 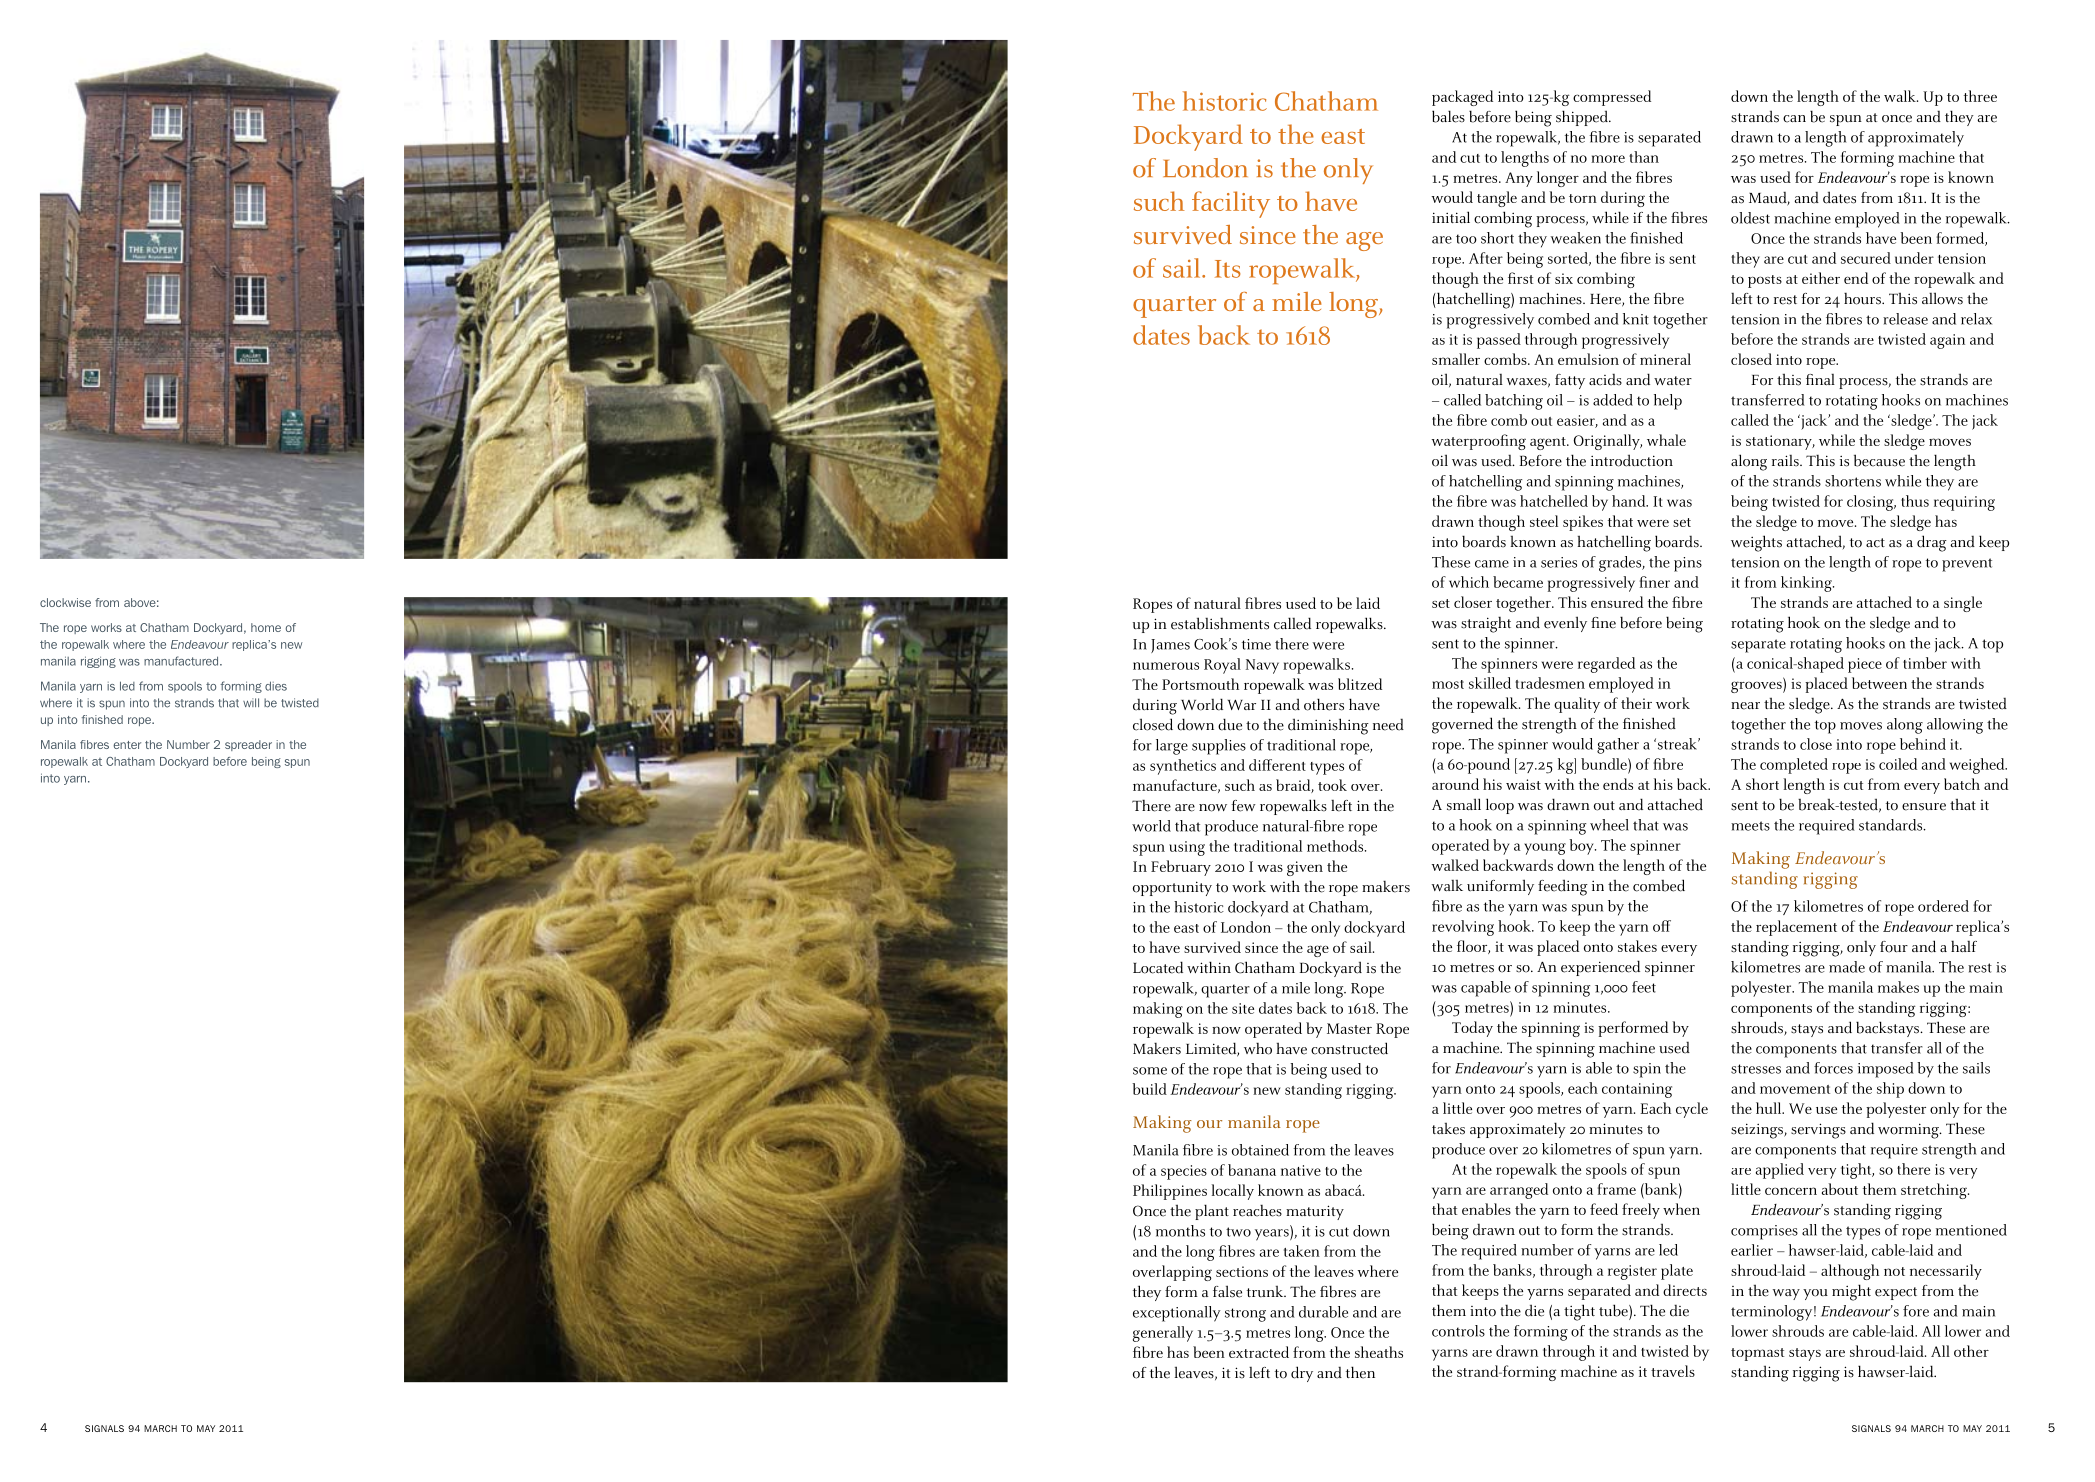 I want to click on spreader, so click(x=248, y=745).
